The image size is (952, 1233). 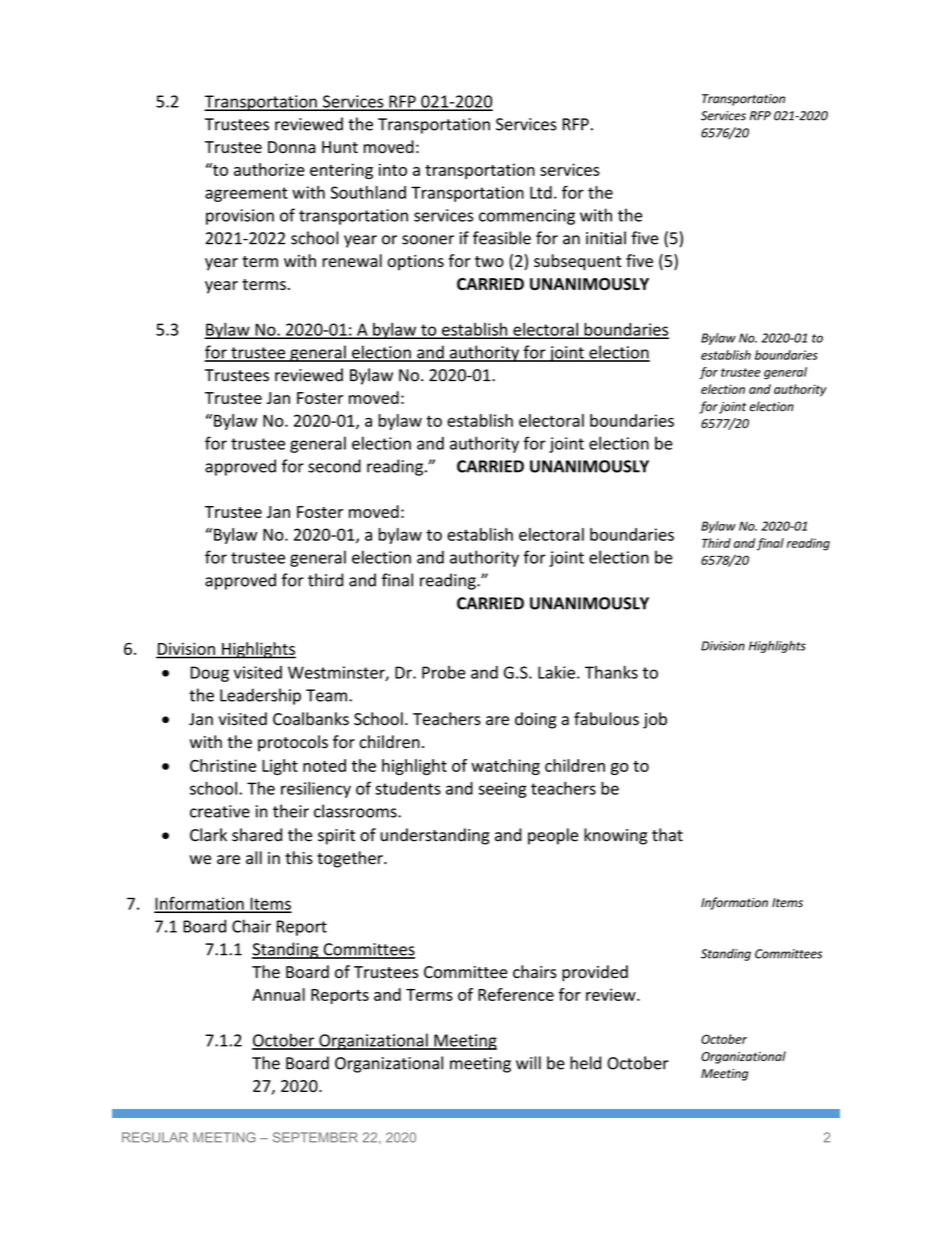 I want to click on students, so click(x=408, y=788).
